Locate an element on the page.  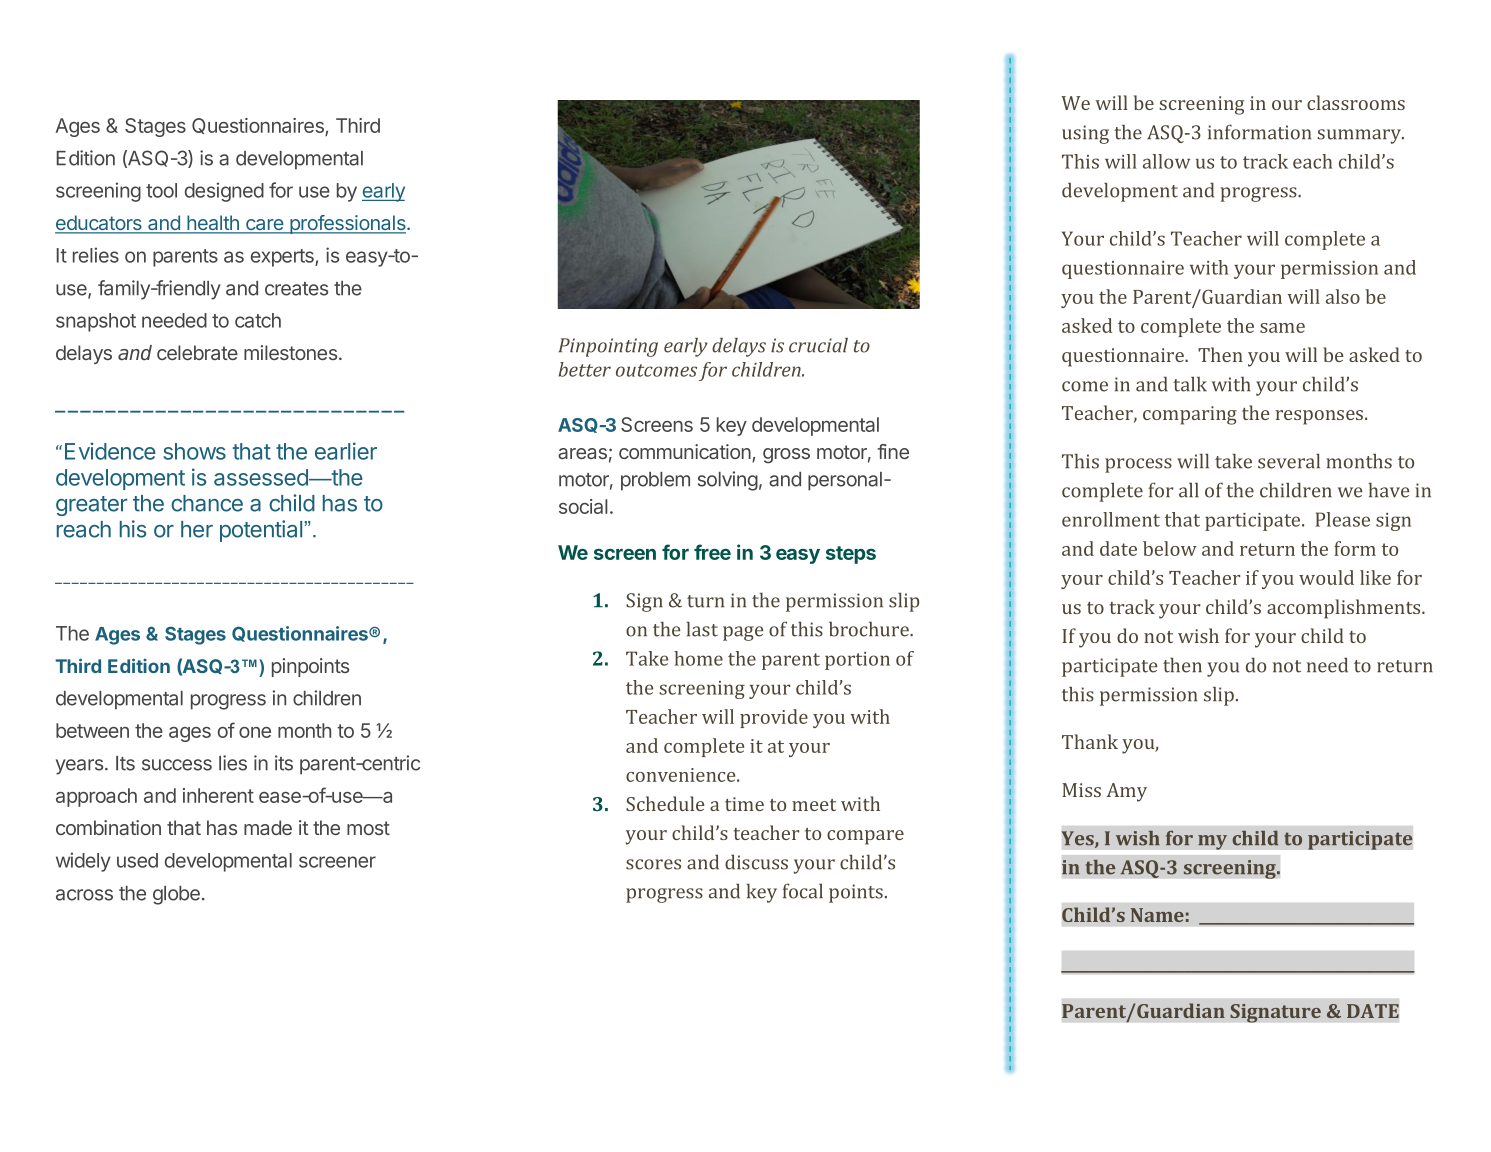
allow is located at coordinates (1166, 161).
